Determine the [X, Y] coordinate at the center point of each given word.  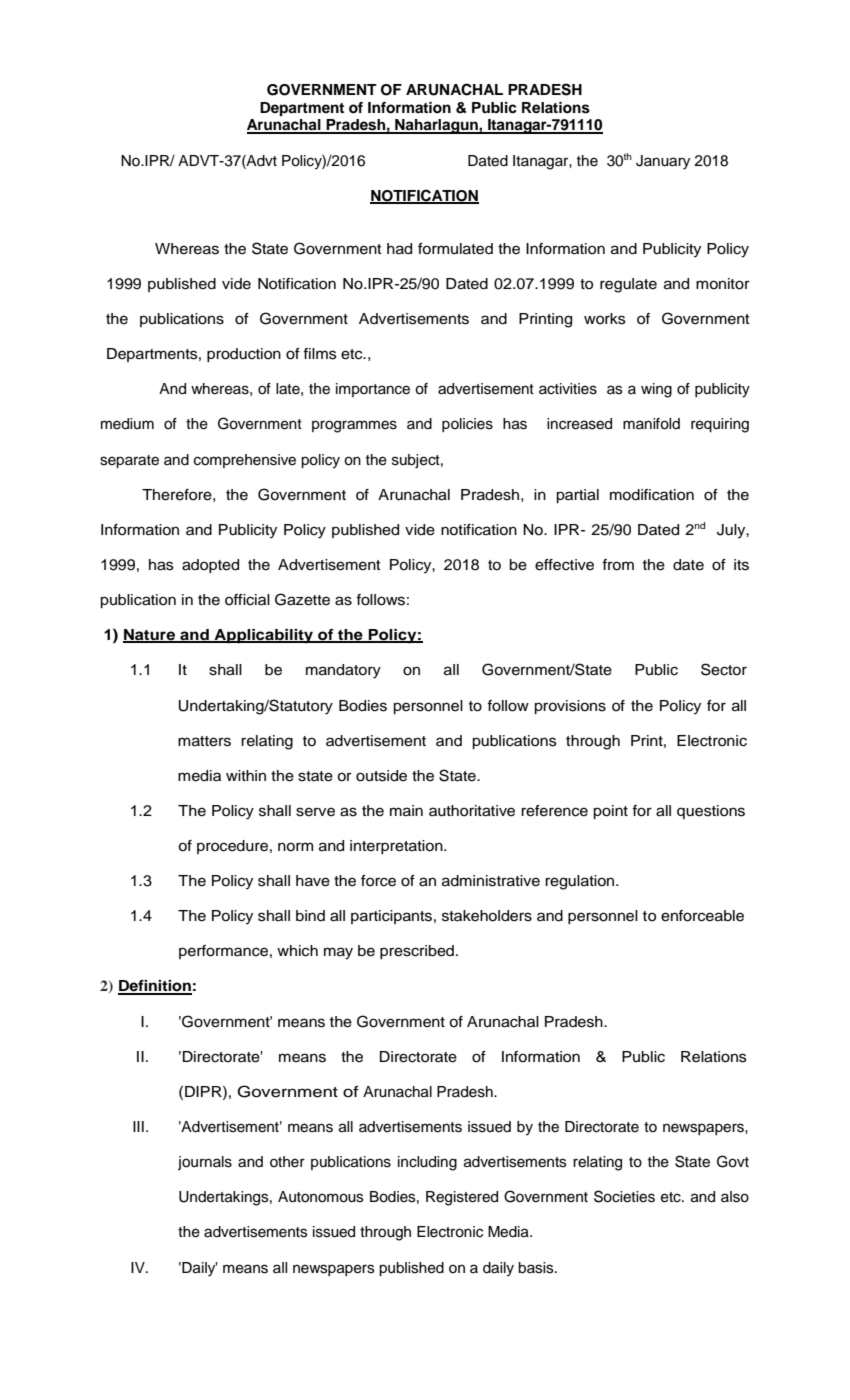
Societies [624, 1196]
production [244, 355]
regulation [581, 882]
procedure [232, 847]
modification [652, 495]
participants [391, 917]
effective [564, 565]
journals [205, 1163]
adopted [210, 566]
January [663, 162]
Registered [462, 1198]
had [399, 249]
